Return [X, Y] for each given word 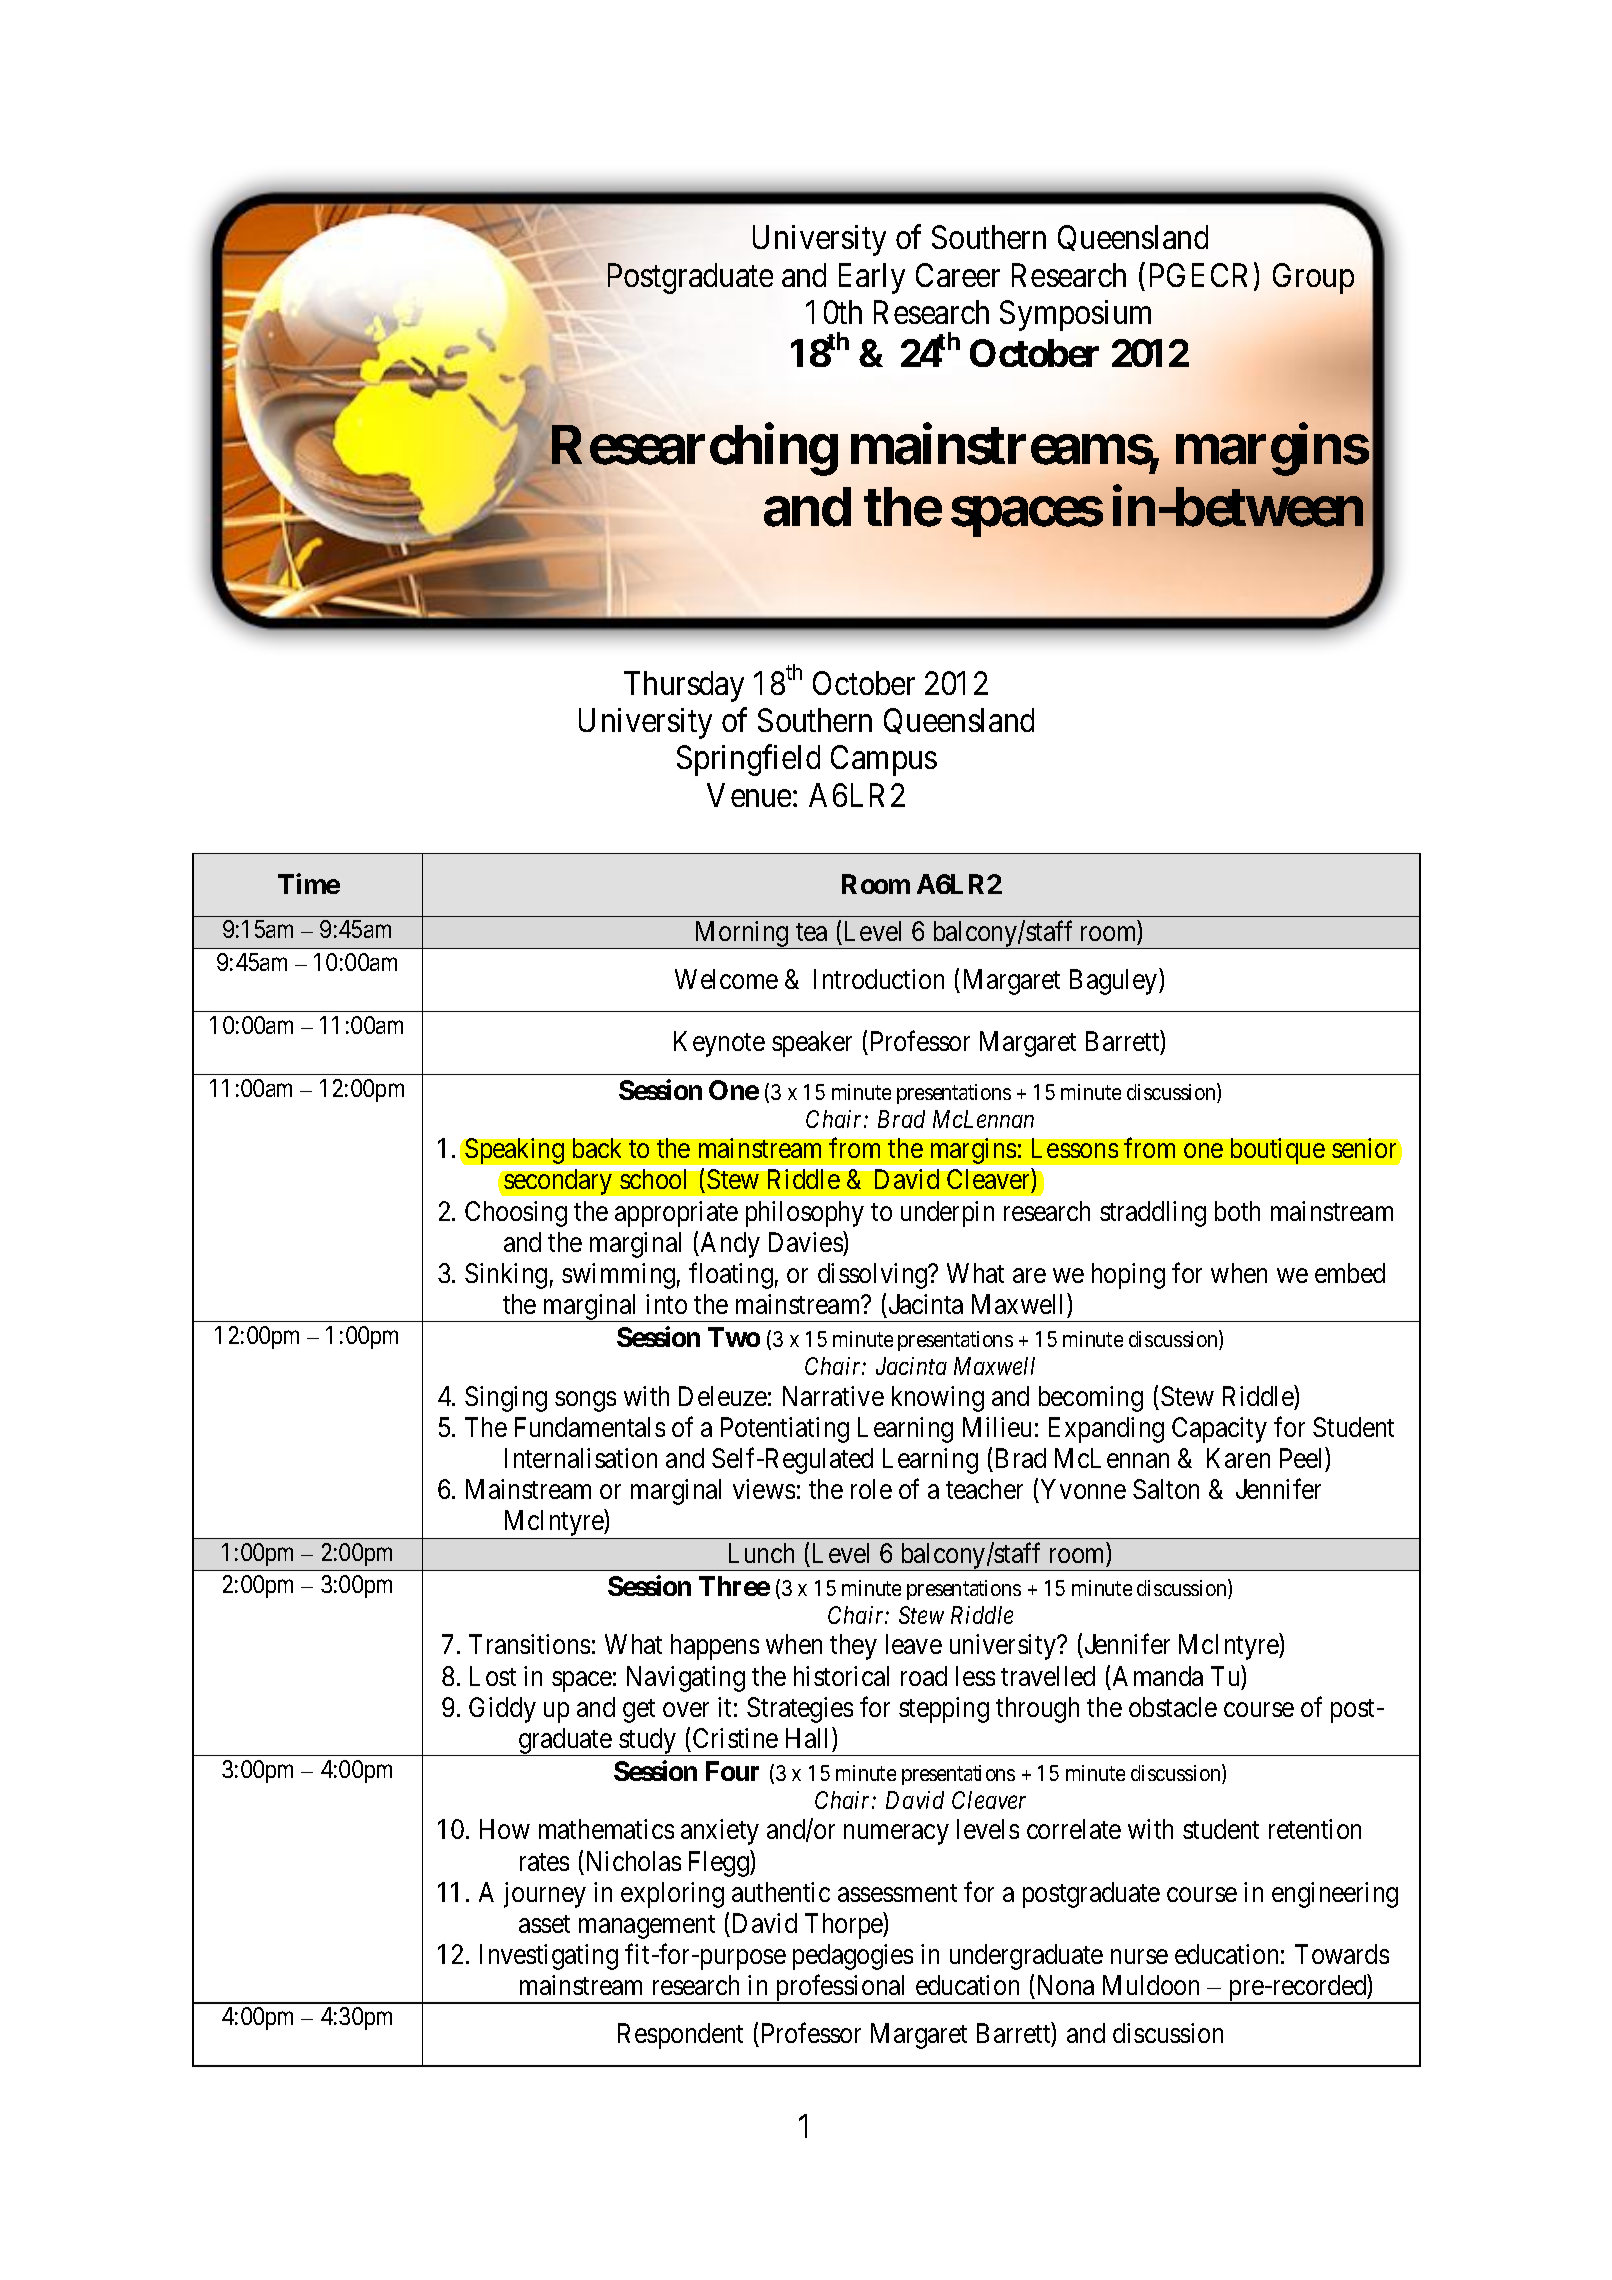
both [1237, 1211]
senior [1364, 1148]
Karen [1238, 1458]
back [597, 1148]
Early [872, 278]
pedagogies [853, 1957]
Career [958, 275]
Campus [884, 761]
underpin [947, 1214]
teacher [984, 1489]
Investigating [549, 1957]
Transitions [529, 1644]
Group [1313, 278]
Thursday [684, 686]
